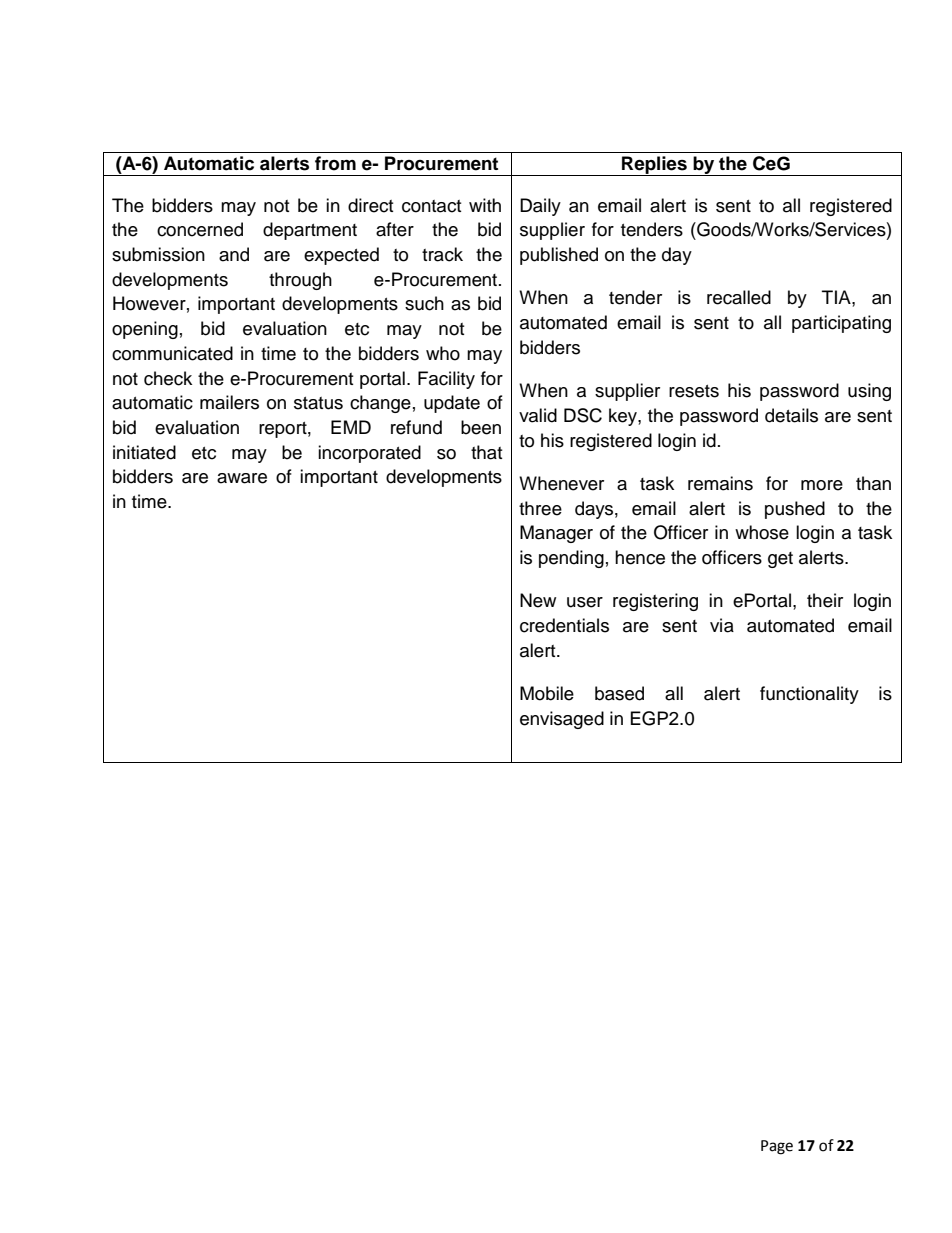 Image resolution: width=952 pixels, height=1233 pixels. Describe the element at coordinates (547, 693) in the image. I see `Mobile` at that location.
